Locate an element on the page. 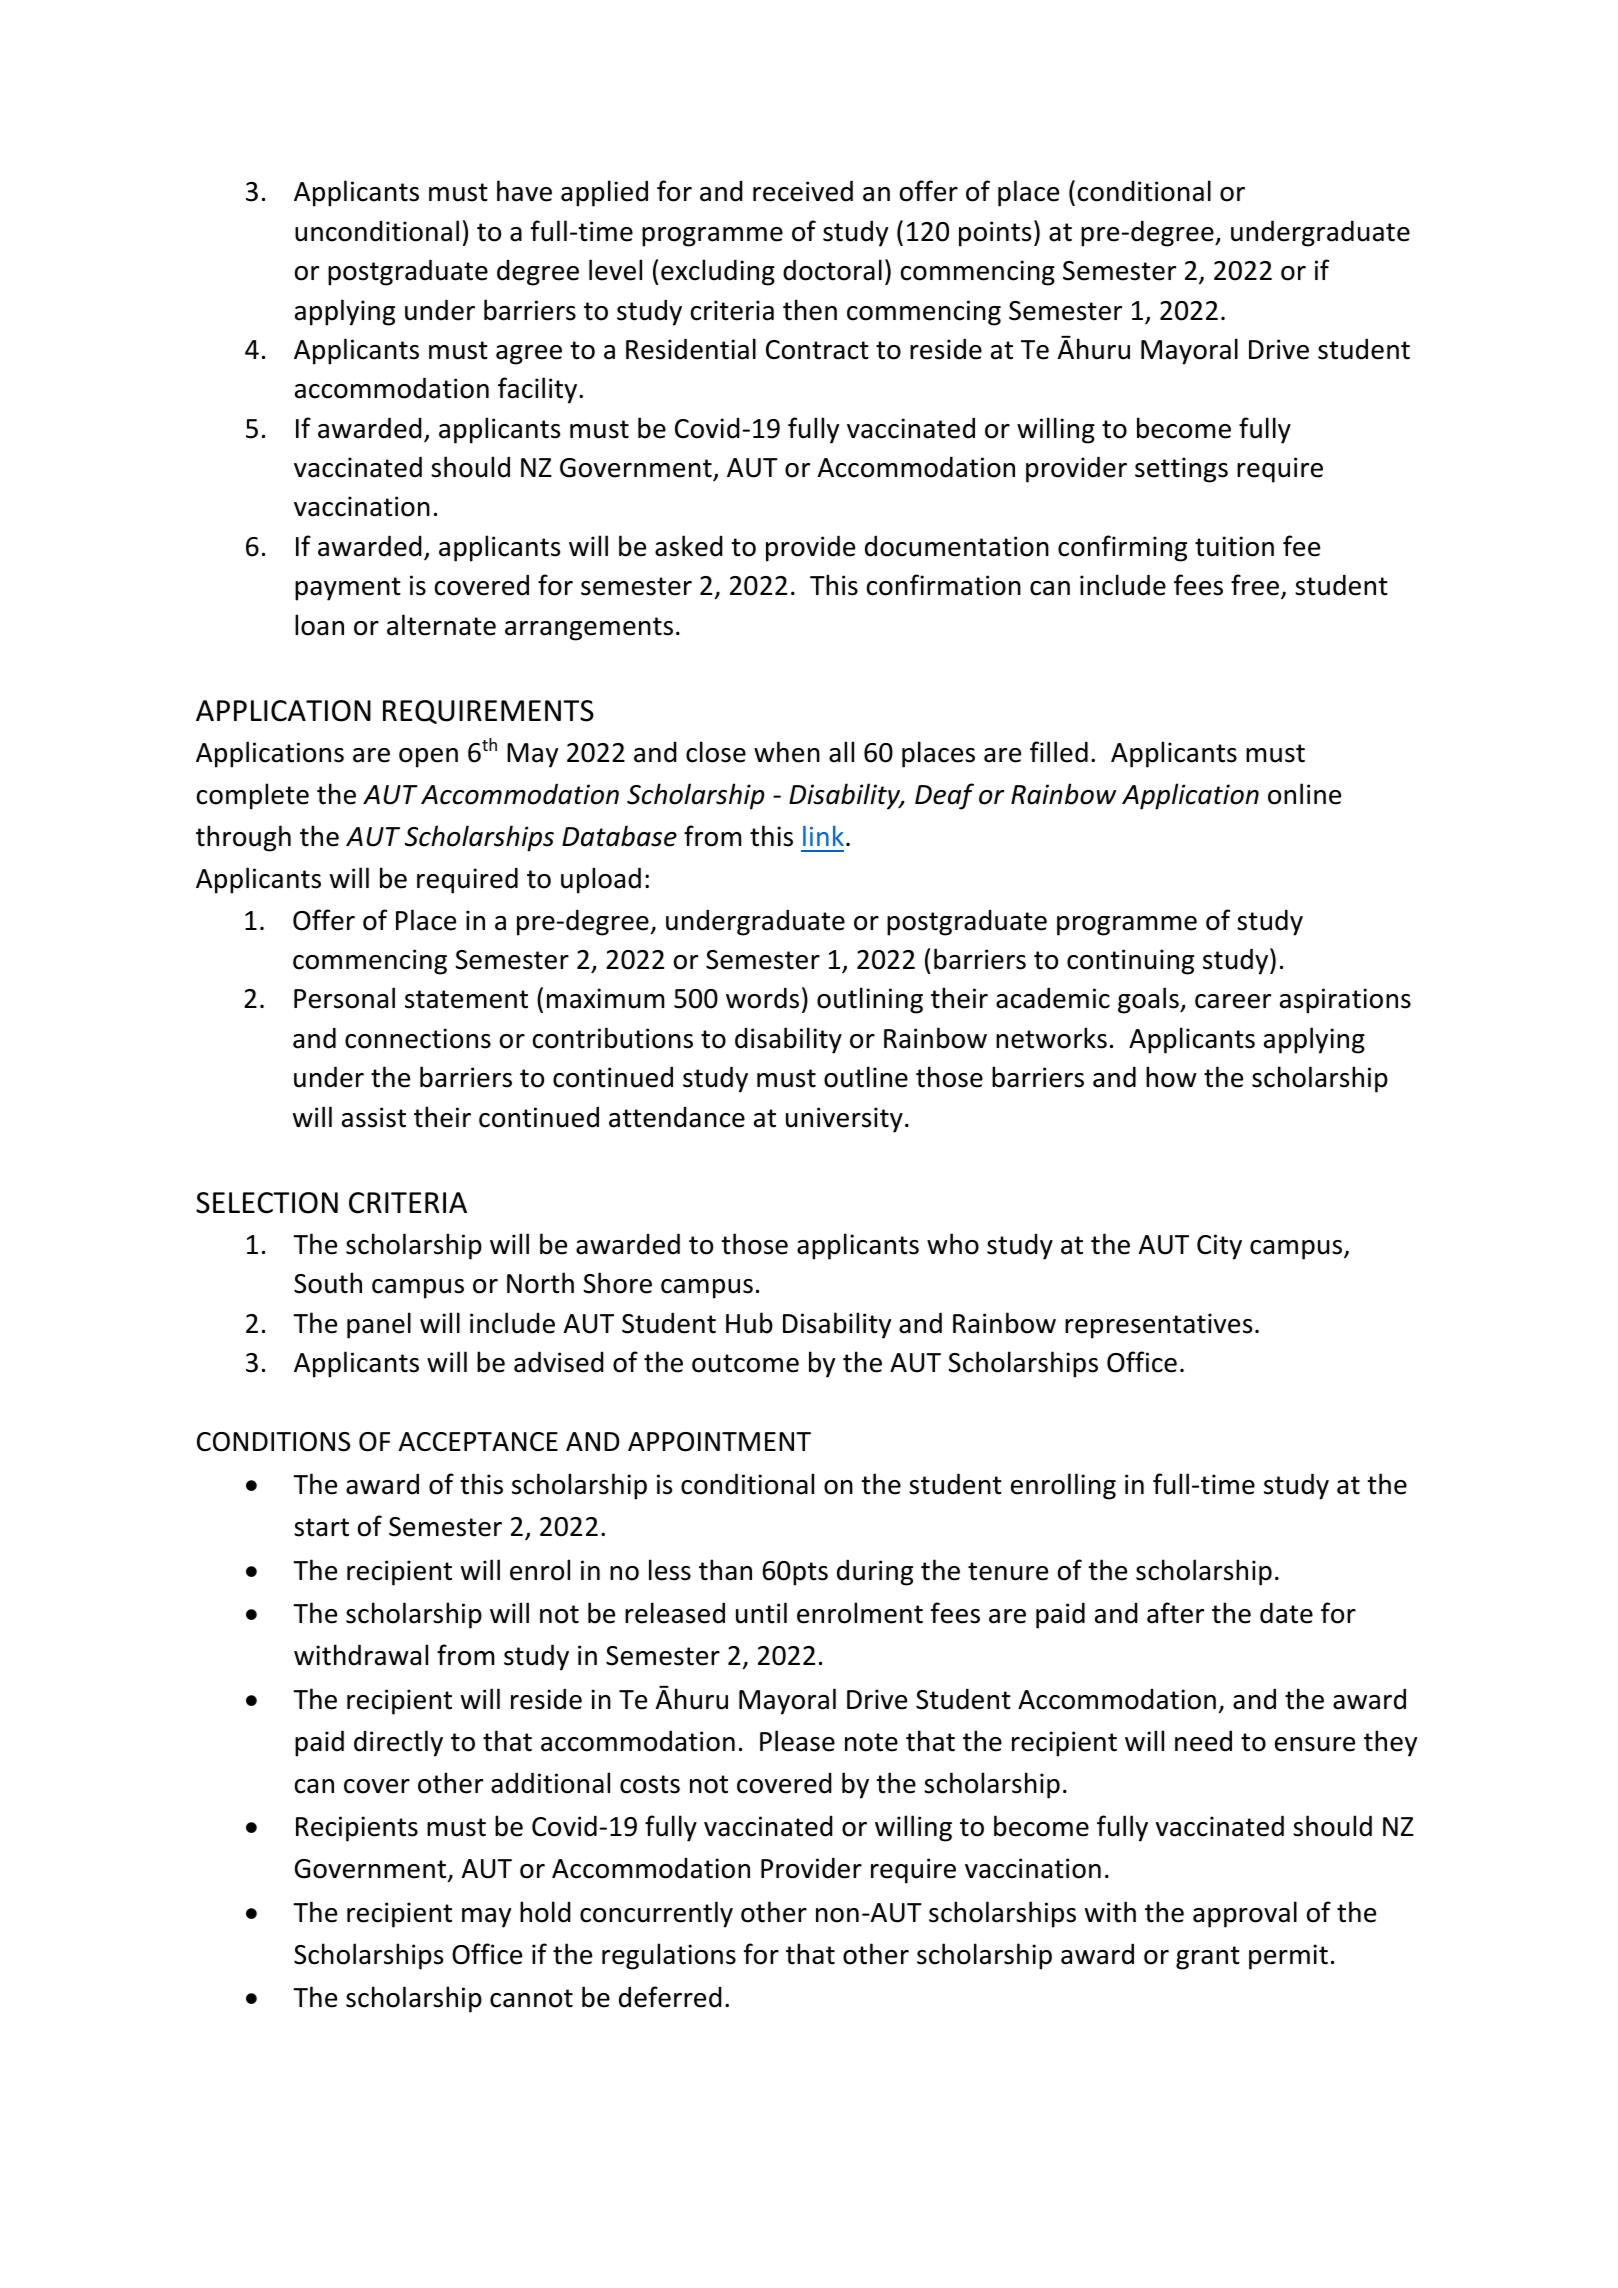  approval is located at coordinates (1245, 1914).
